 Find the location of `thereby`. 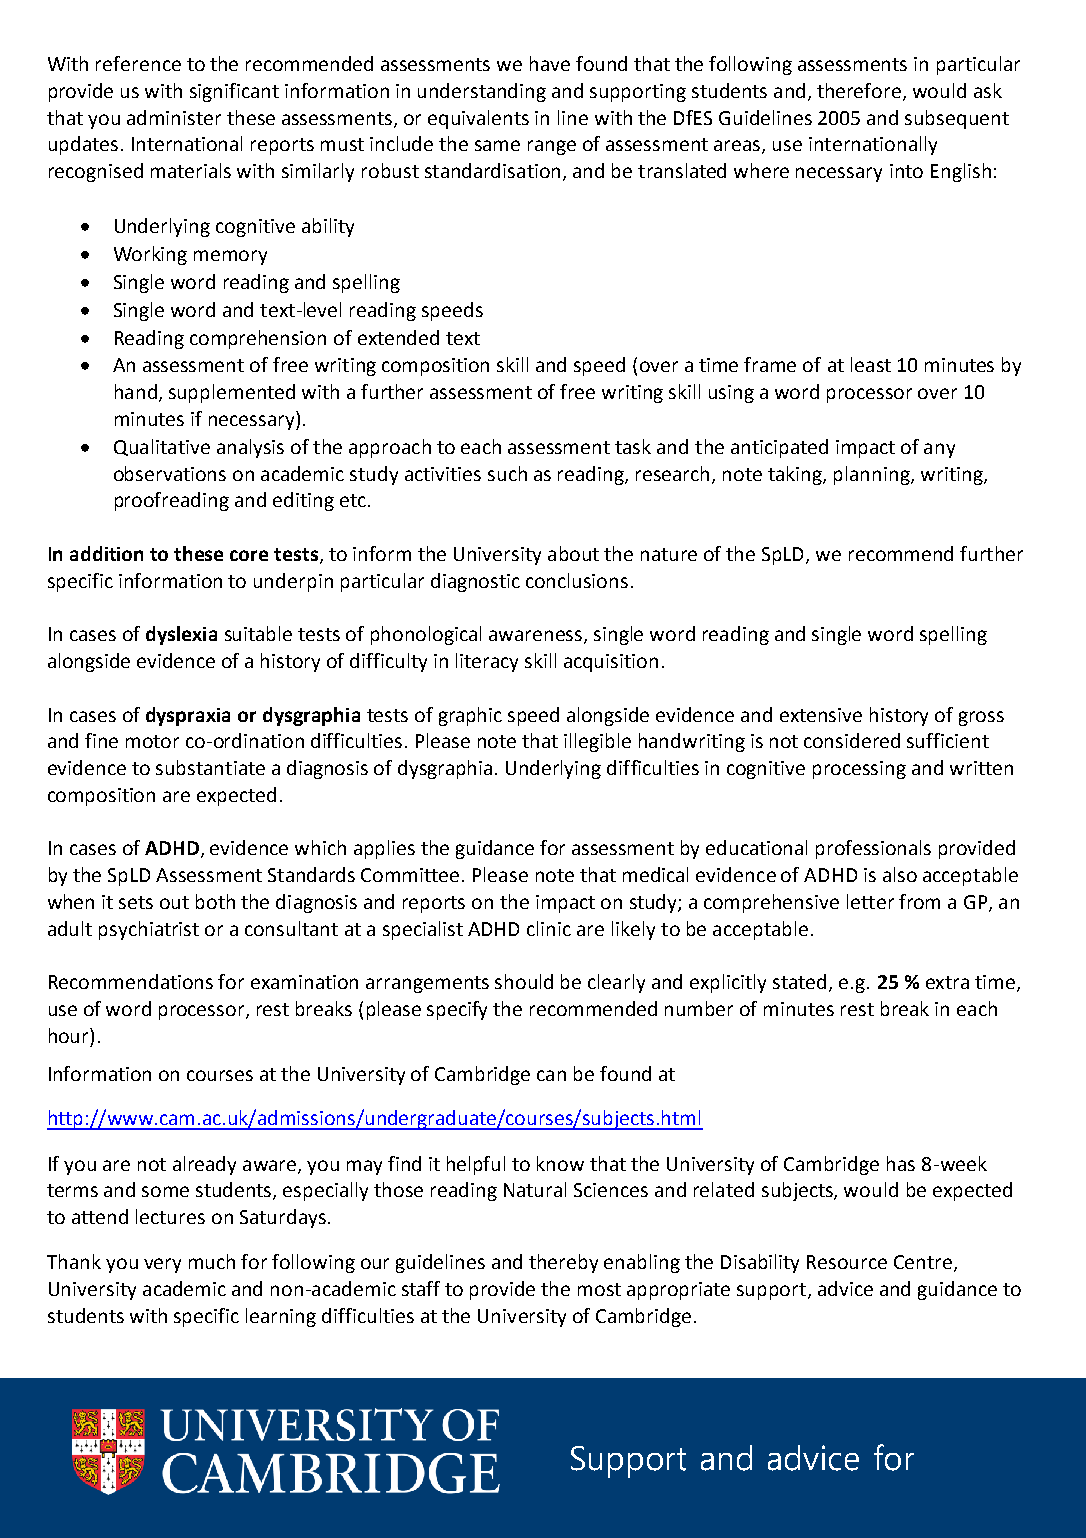

thereby is located at coordinates (563, 1263).
